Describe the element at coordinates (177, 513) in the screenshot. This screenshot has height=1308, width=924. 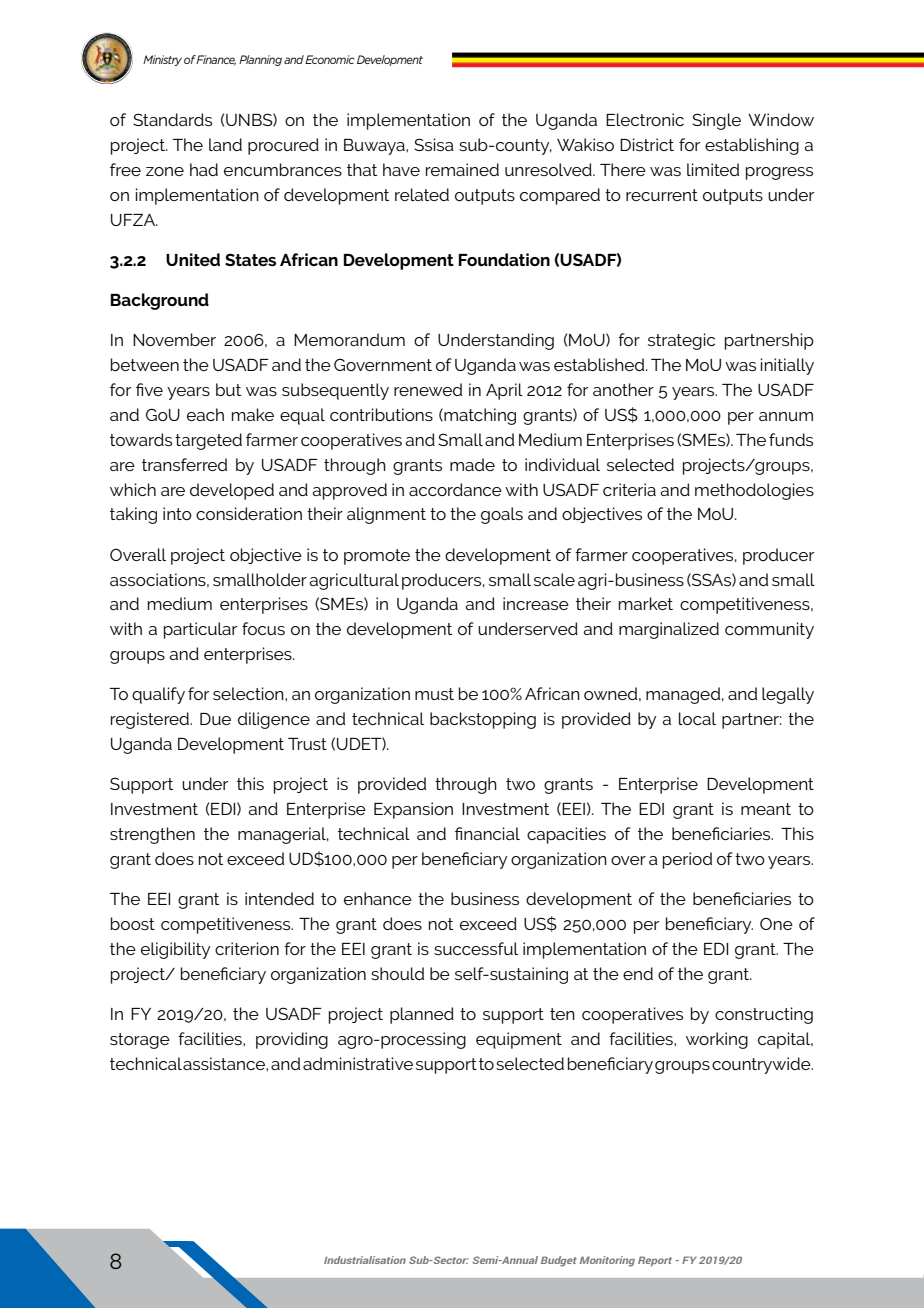
I see `into` at that location.
